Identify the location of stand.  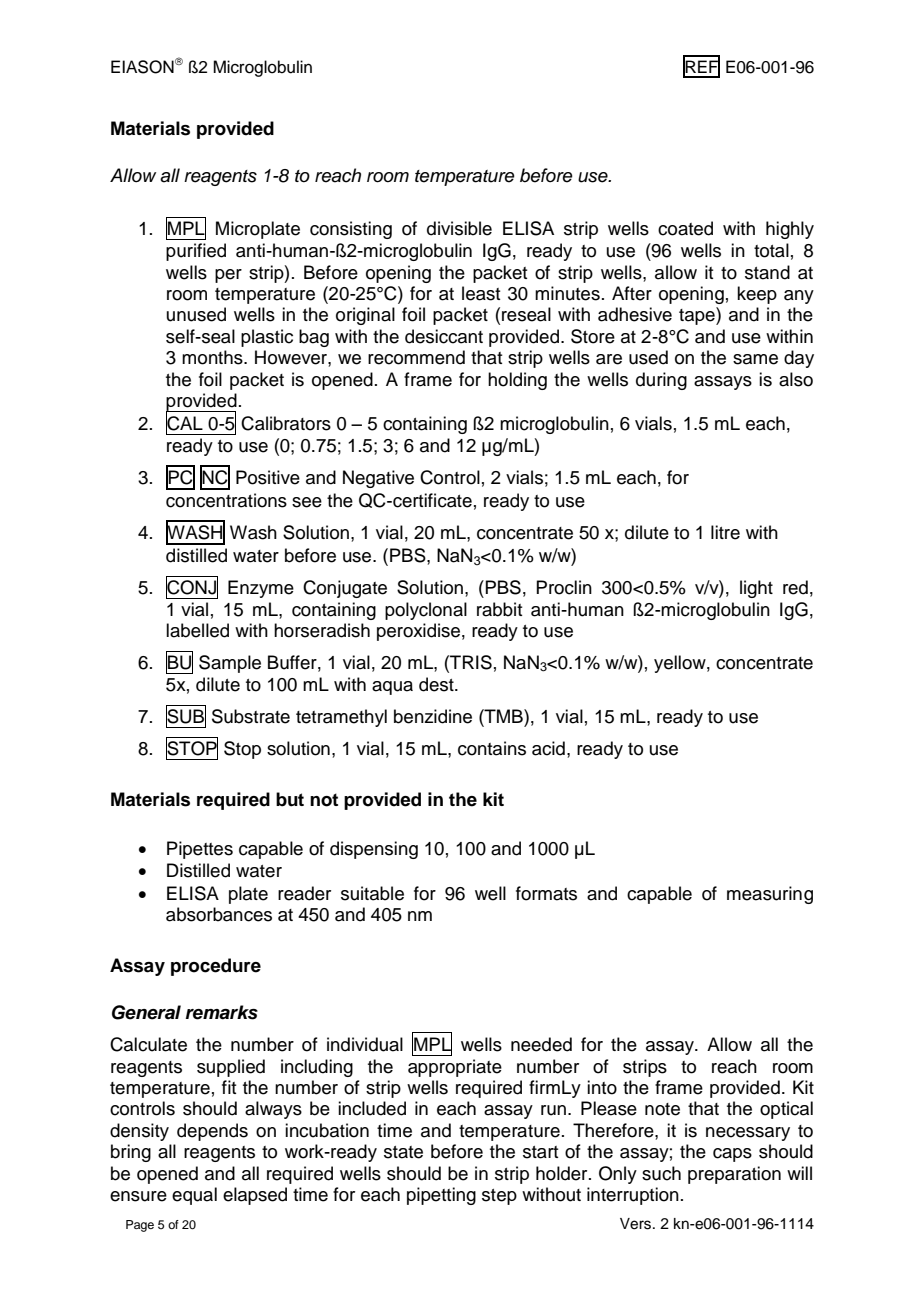
(767, 272).
